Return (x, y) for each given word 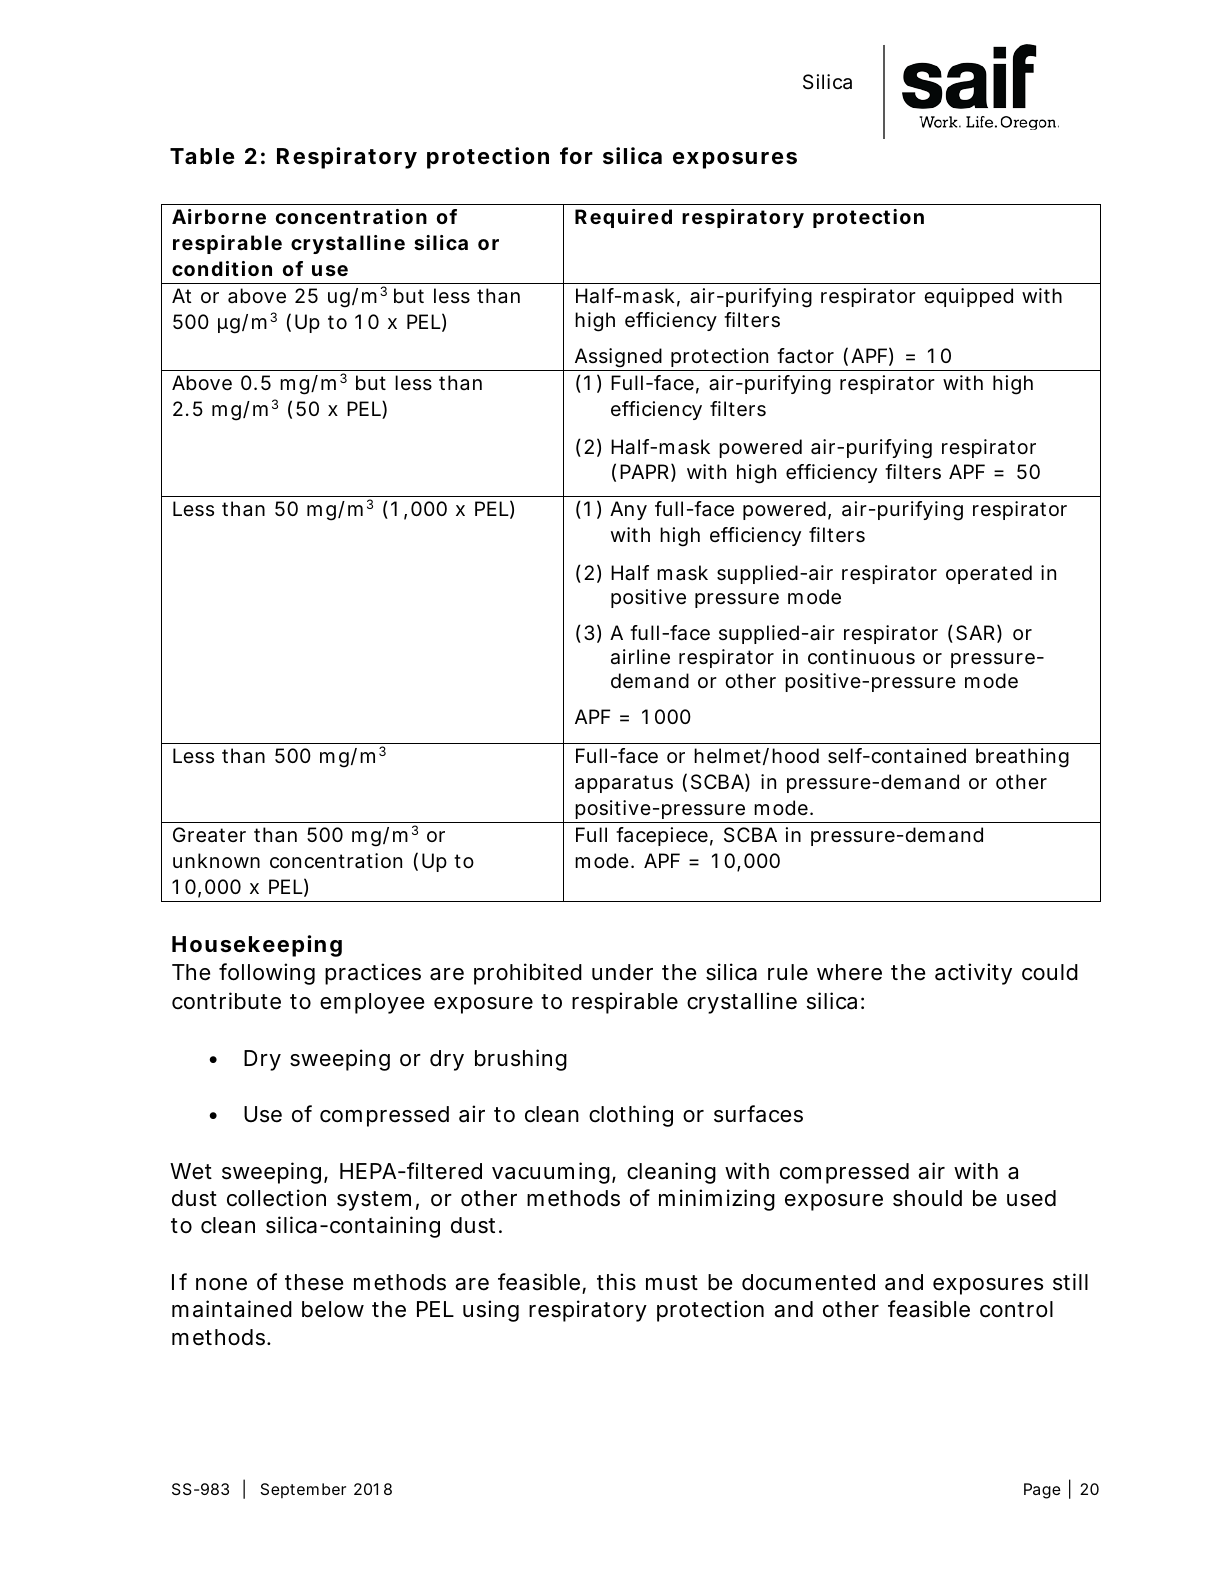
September (303, 1490)
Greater (209, 835)
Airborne (219, 216)
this (616, 1282)
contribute (226, 1001)
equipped (968, 297)
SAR (975, 633)
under (622, 972)
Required (623, 218)
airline (640, 657)
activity (973, 974)
